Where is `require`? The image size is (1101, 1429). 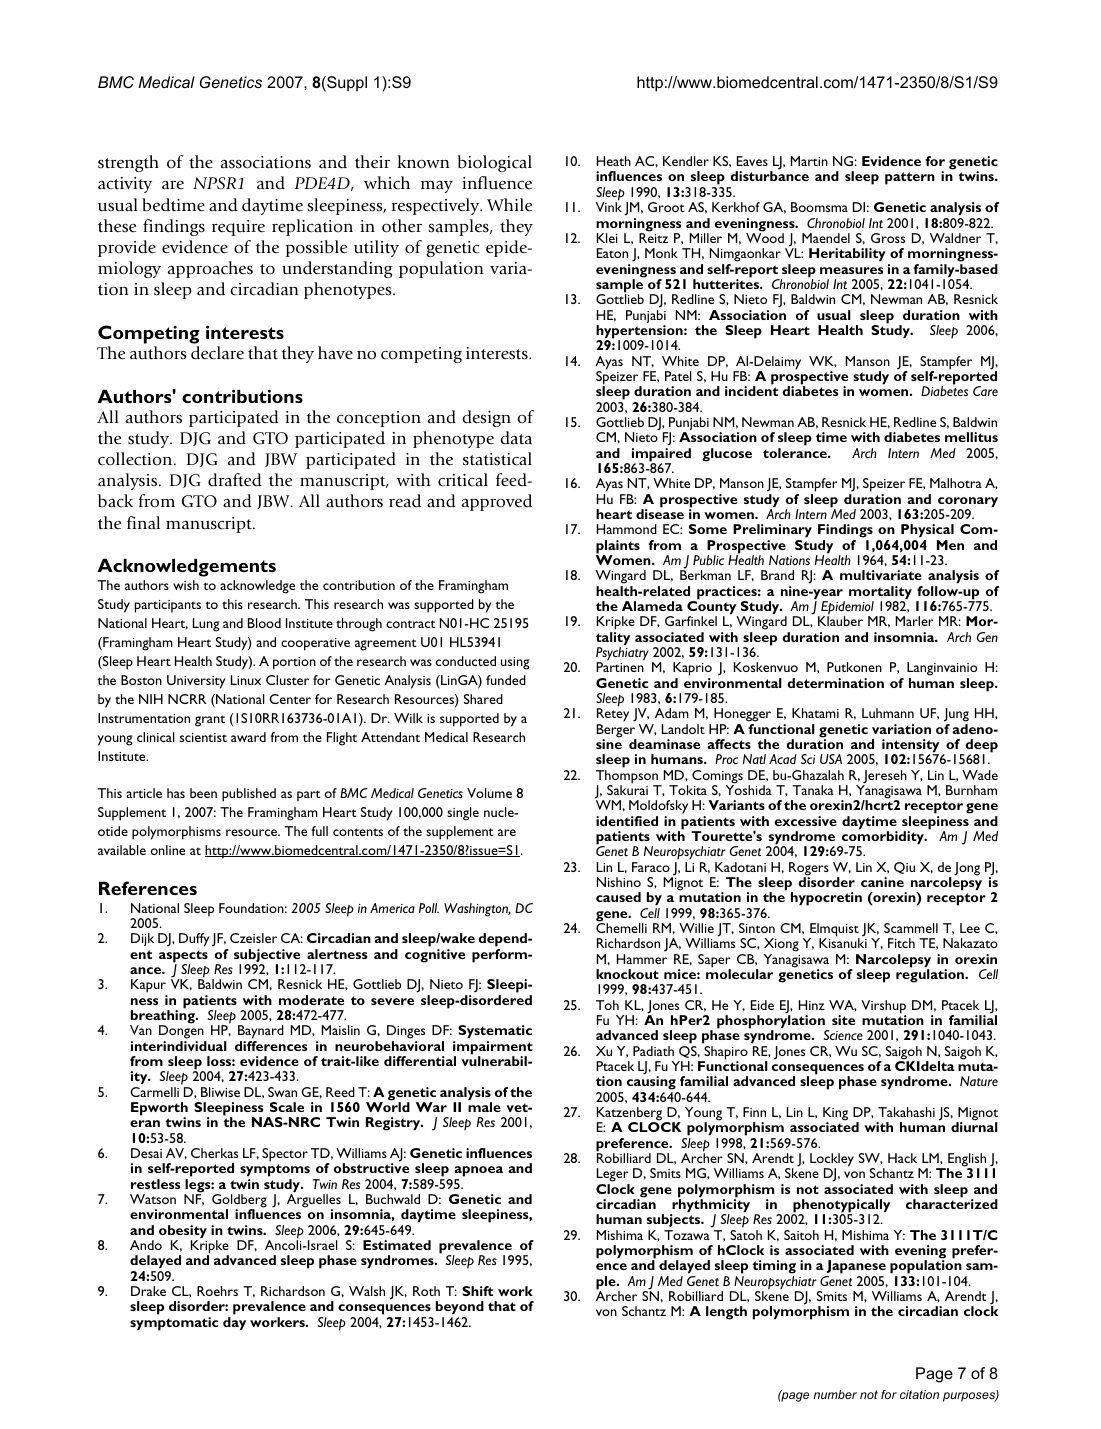 require is located at coordinates (238, 228).
